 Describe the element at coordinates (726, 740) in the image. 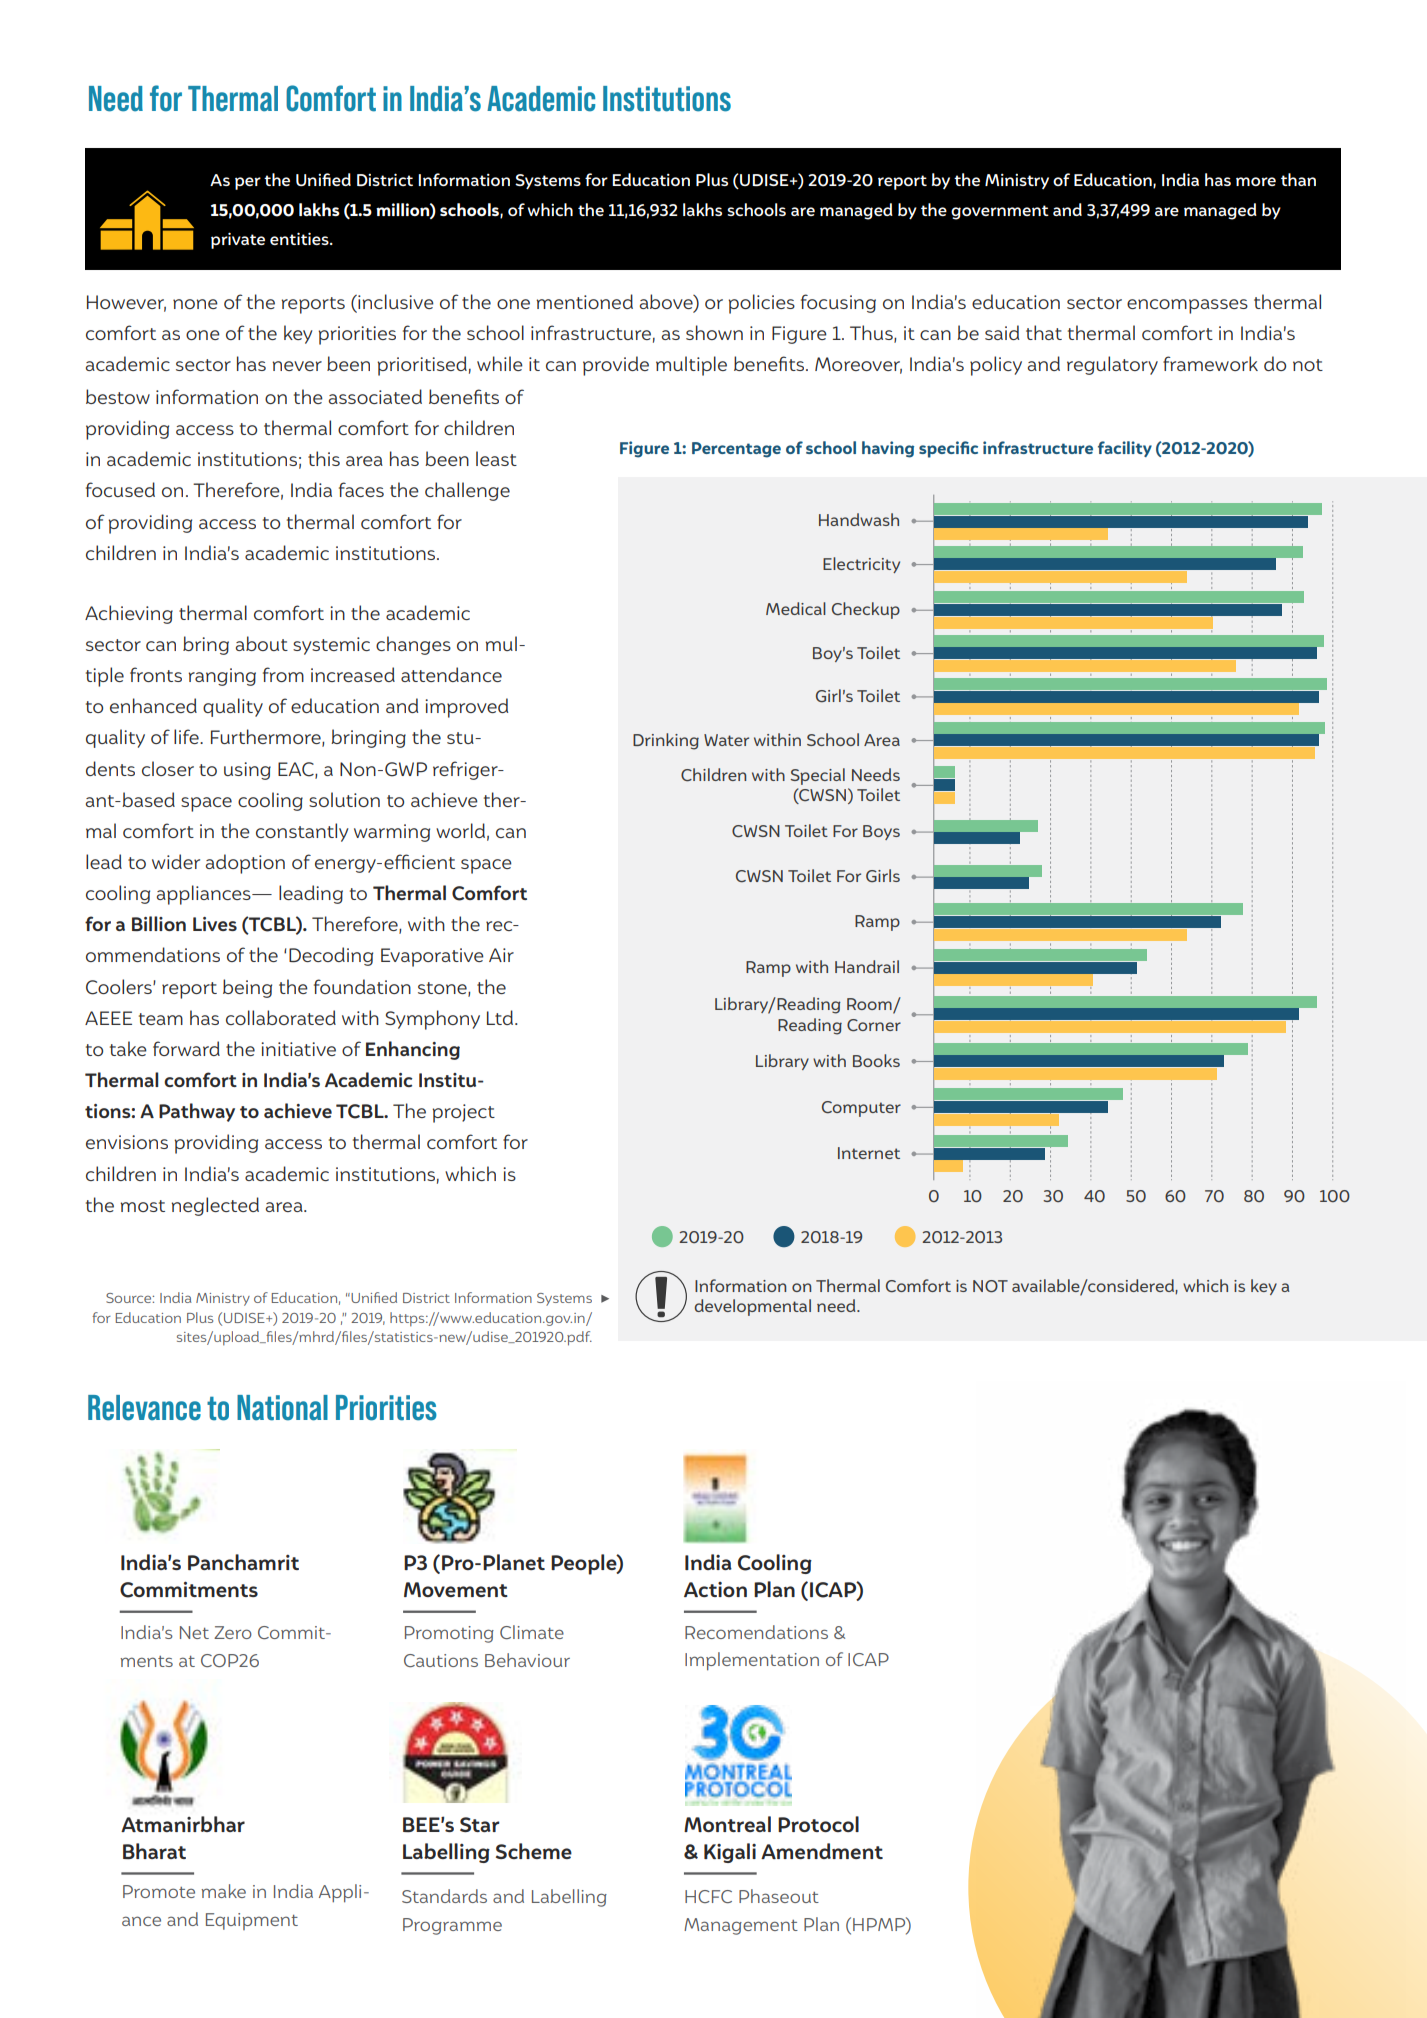

I see `Water` at that location.
